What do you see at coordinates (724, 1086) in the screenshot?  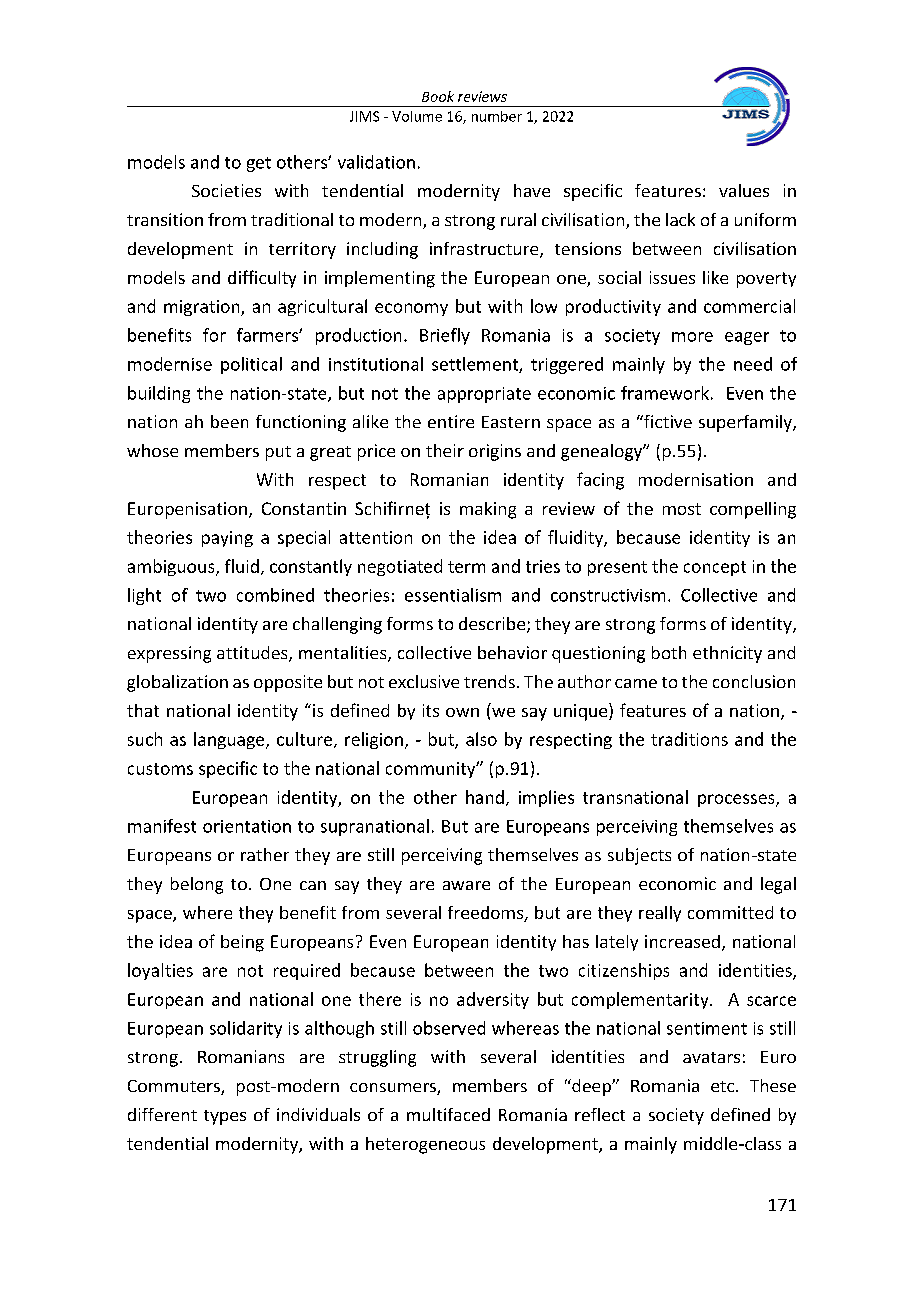 I see `etc` at bounding box center [724, 1086].
